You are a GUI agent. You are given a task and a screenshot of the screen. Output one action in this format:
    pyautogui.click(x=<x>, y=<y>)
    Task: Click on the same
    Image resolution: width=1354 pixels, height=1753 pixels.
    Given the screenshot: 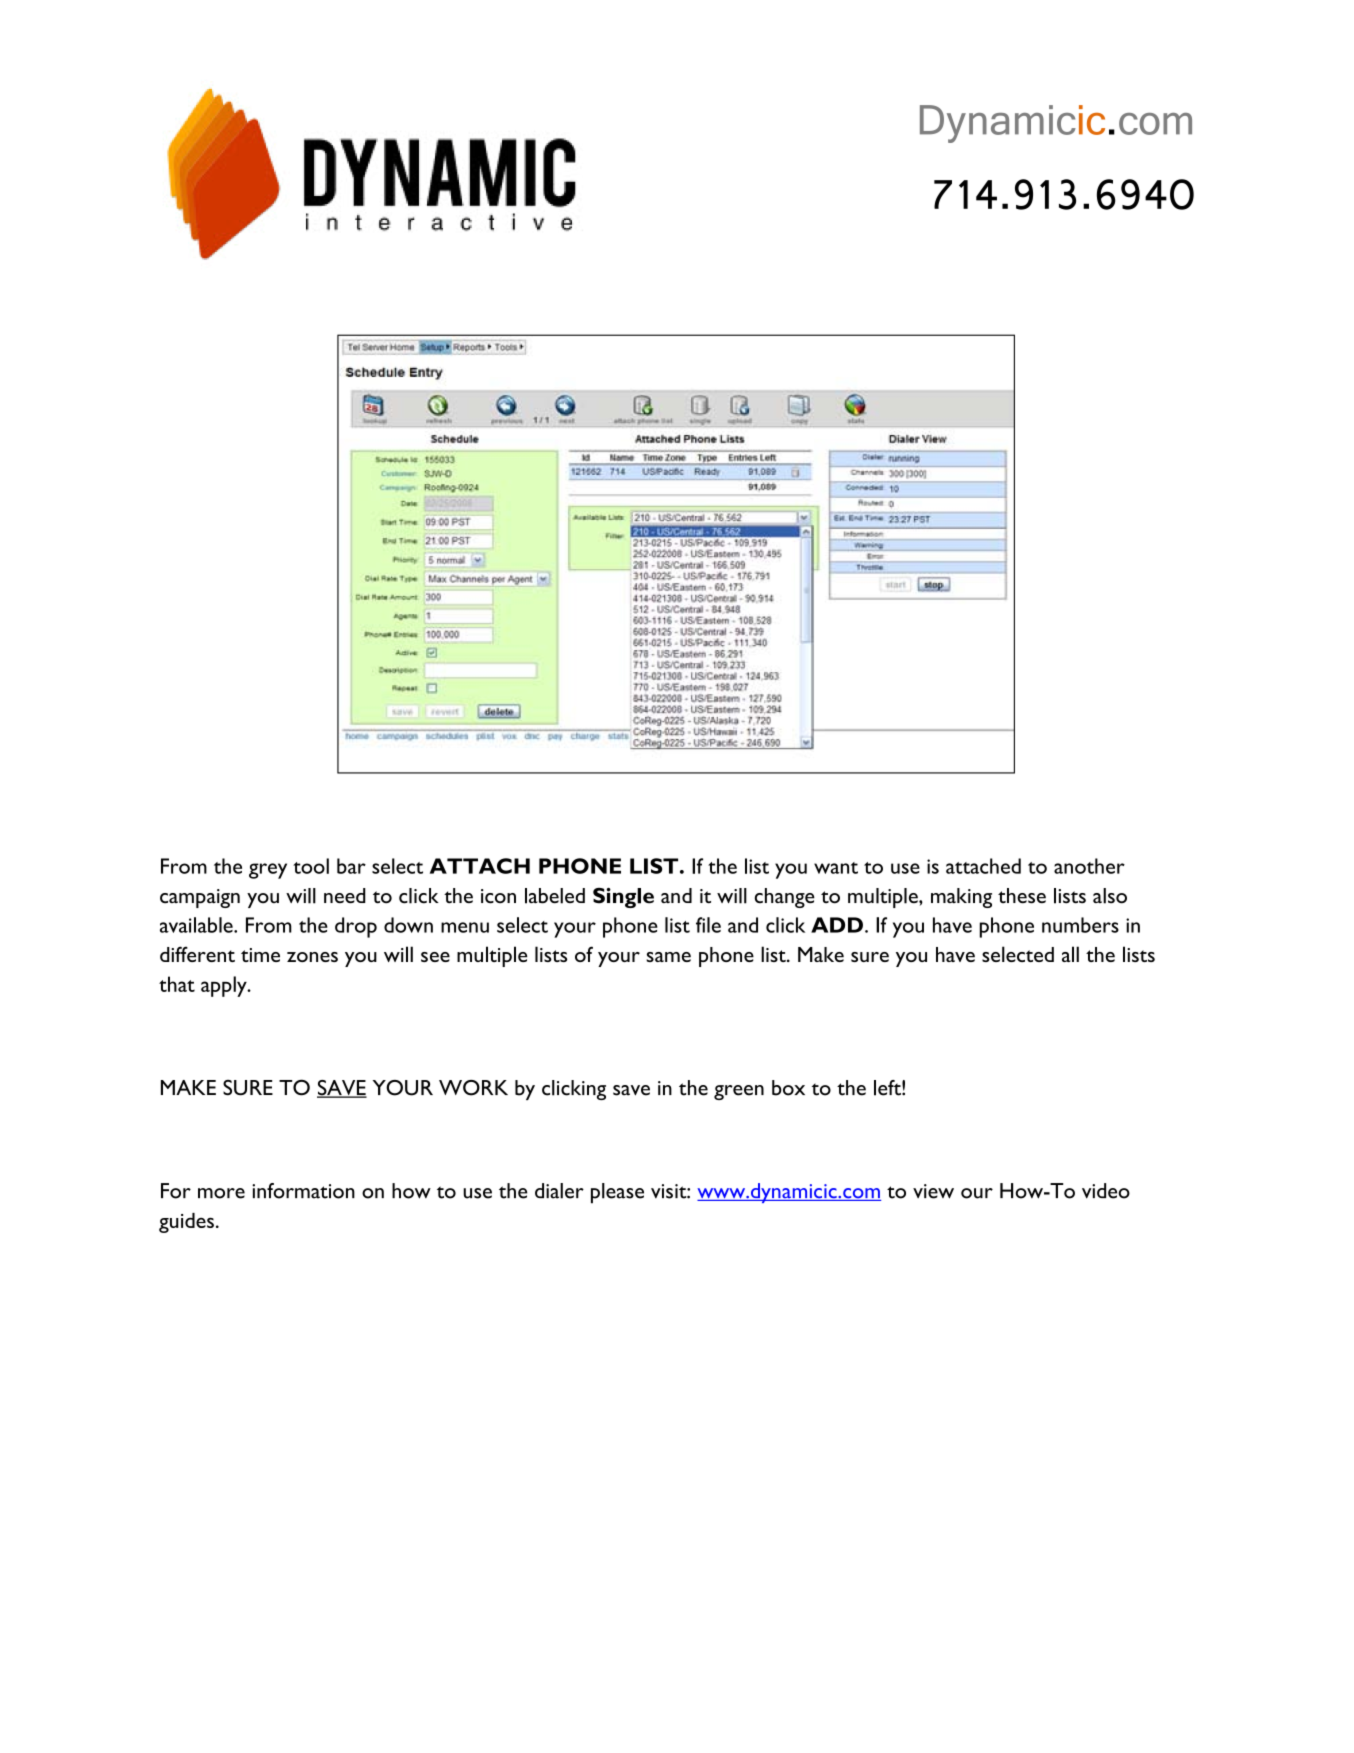 What is the action you would take?
    pyautogui.click(x=668, y=957)
